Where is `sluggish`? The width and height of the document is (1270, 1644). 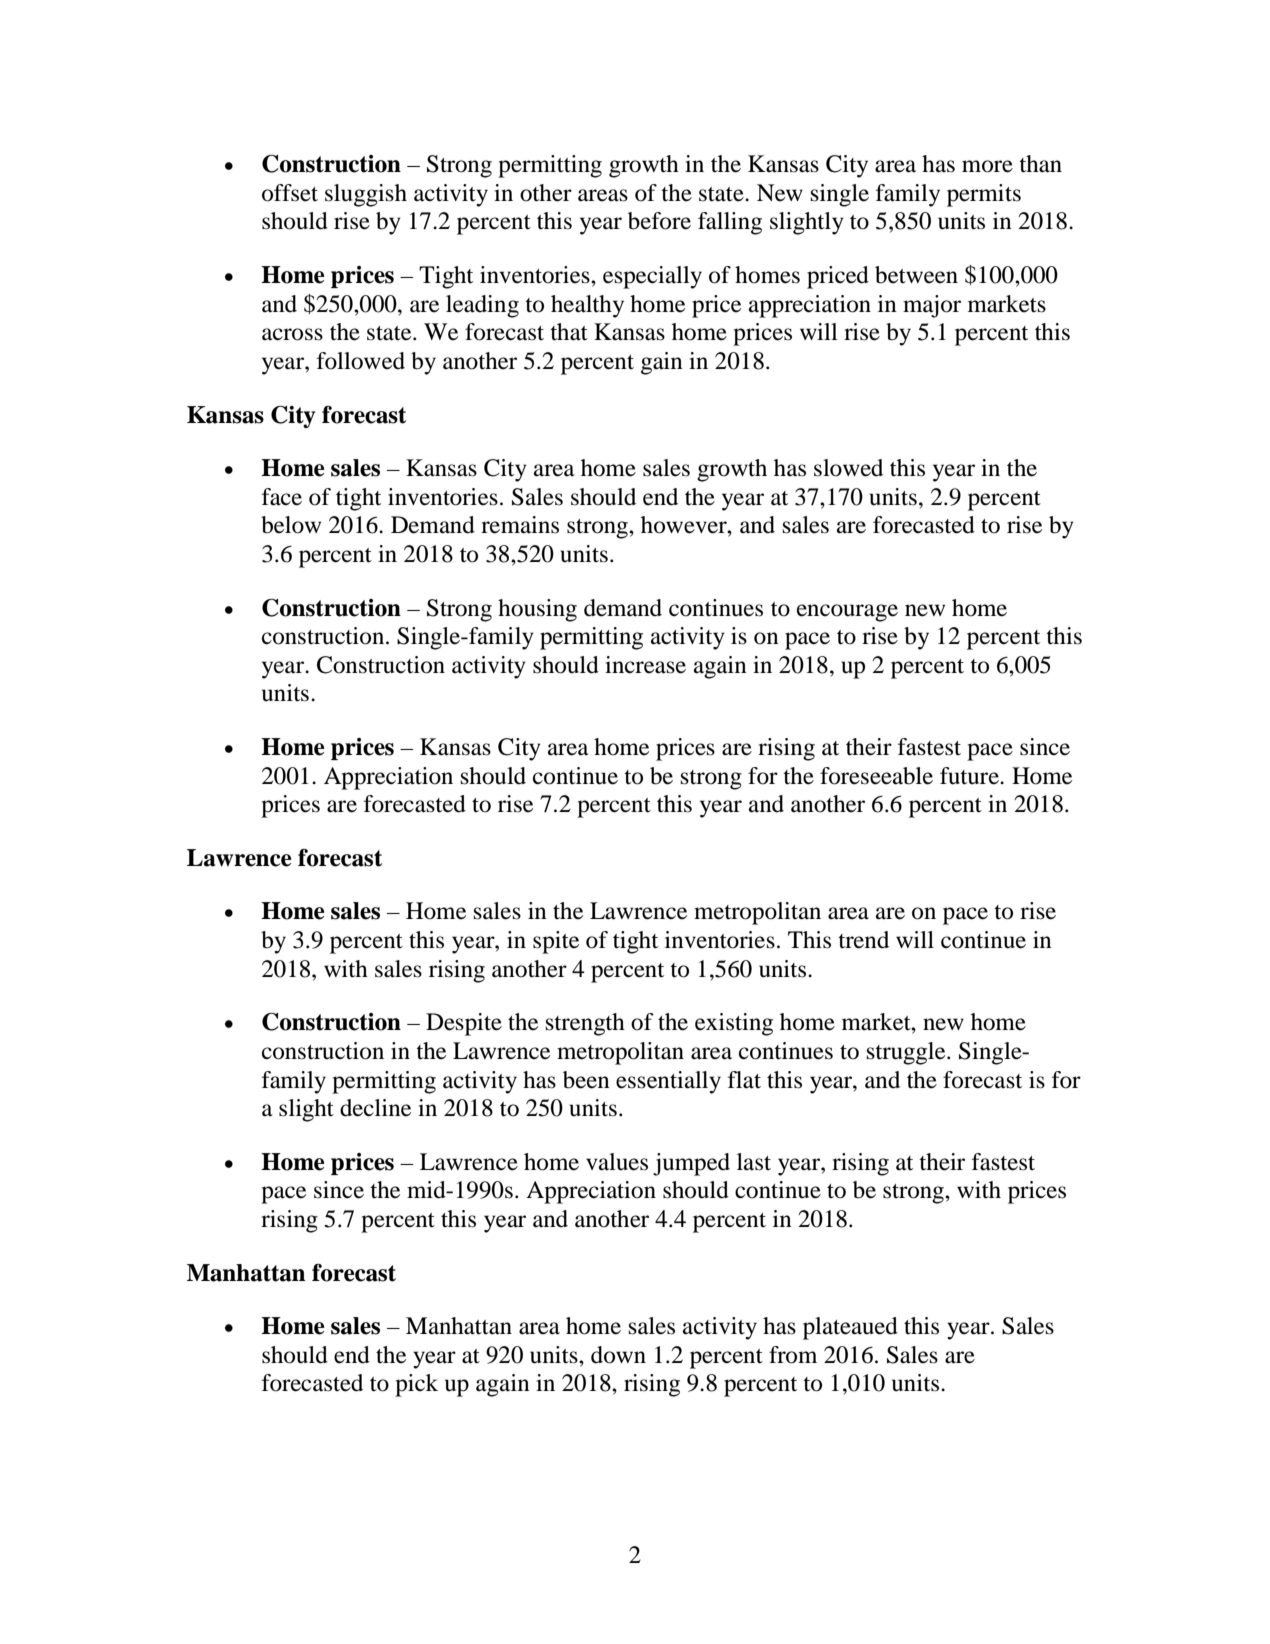
sluggish is located at coordinates (366, 195).
